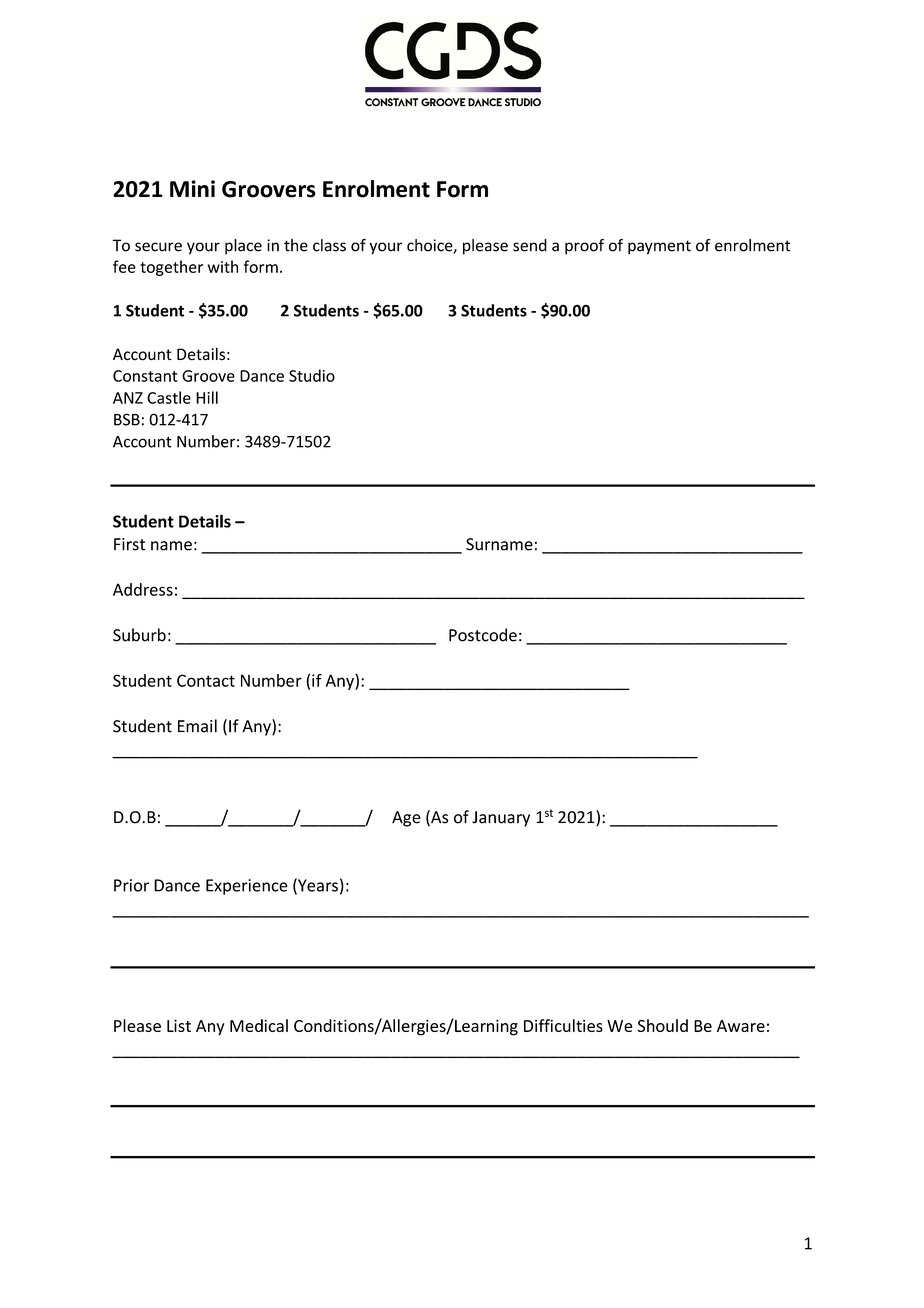  I want to click on Email, so click(197, 726).
